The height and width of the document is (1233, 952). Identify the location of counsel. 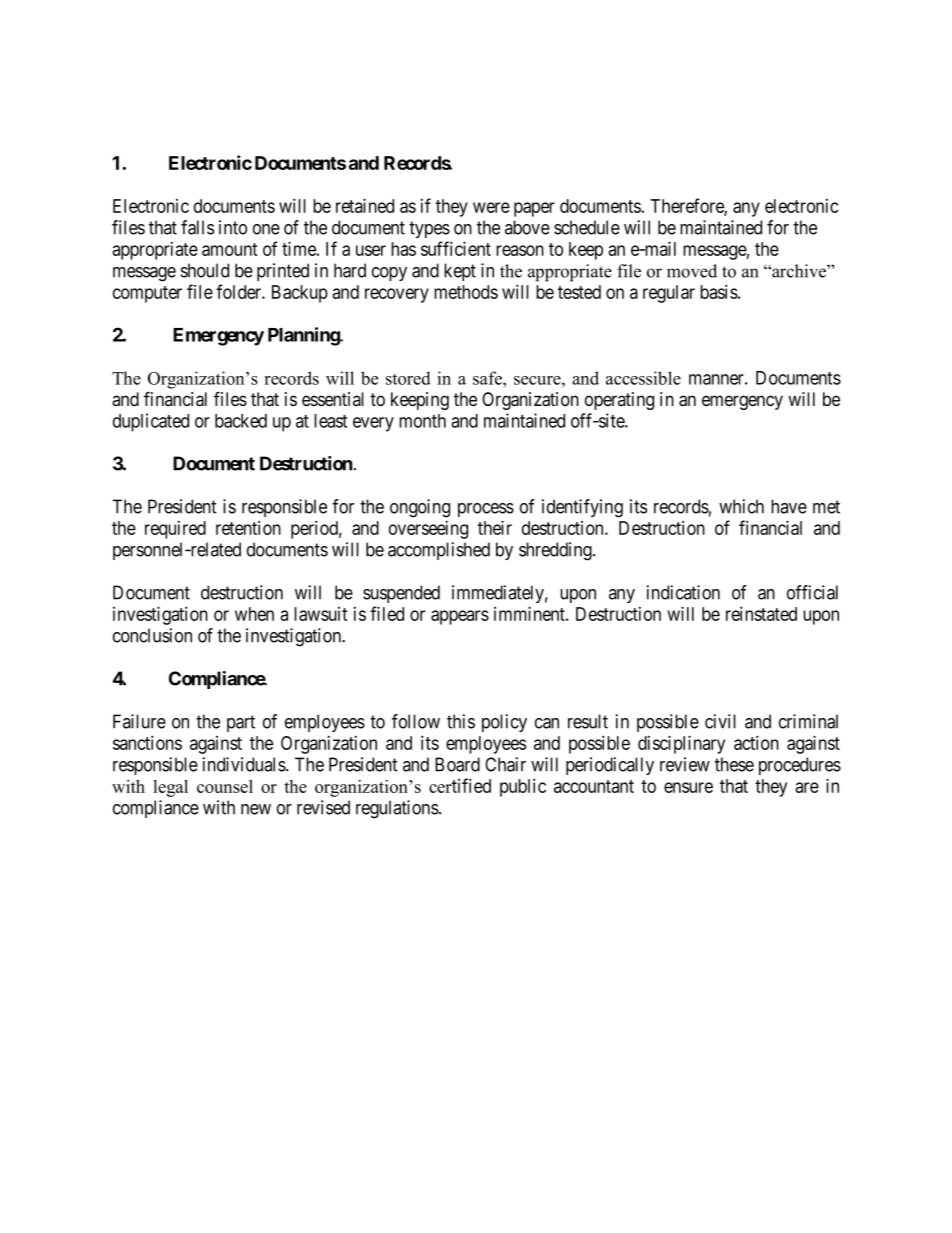
(225, 786).
